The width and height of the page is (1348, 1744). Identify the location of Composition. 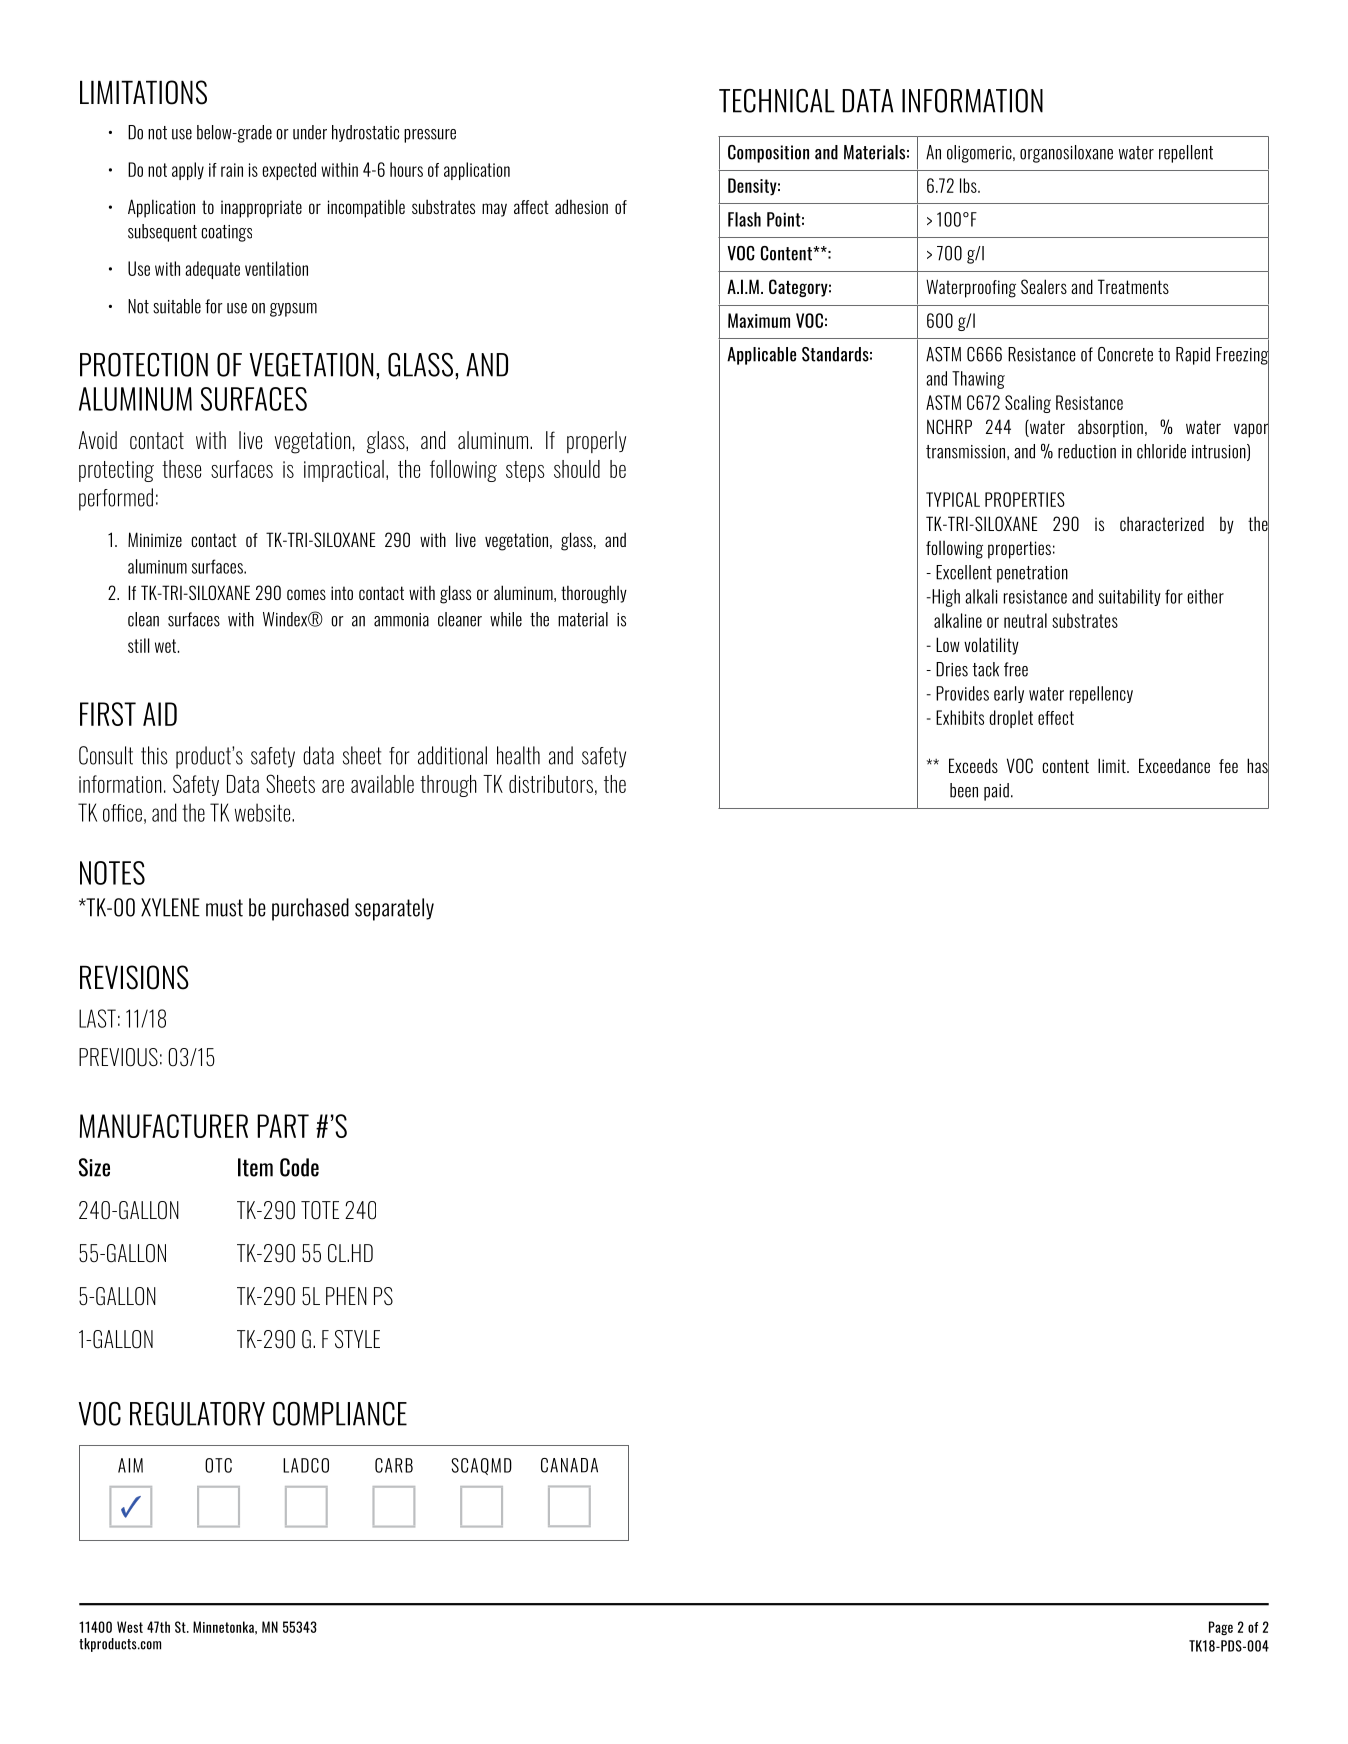
(768, 154).
